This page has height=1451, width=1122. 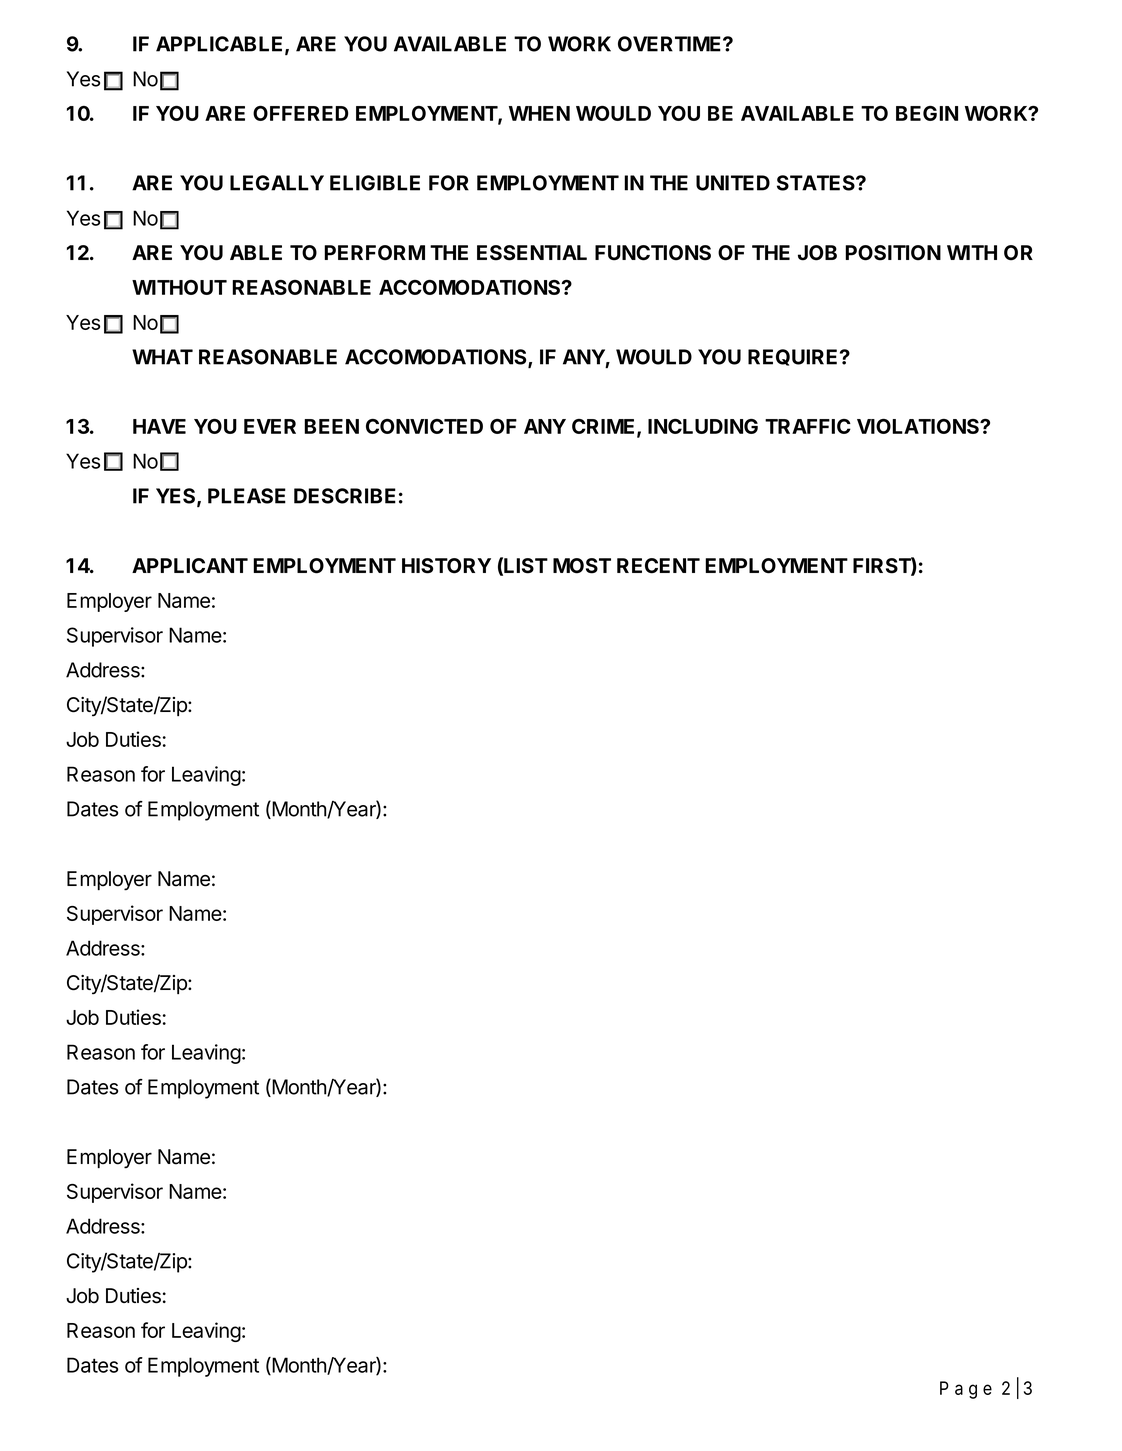 I want to click on WHEN, so click(x=539, y=113).
